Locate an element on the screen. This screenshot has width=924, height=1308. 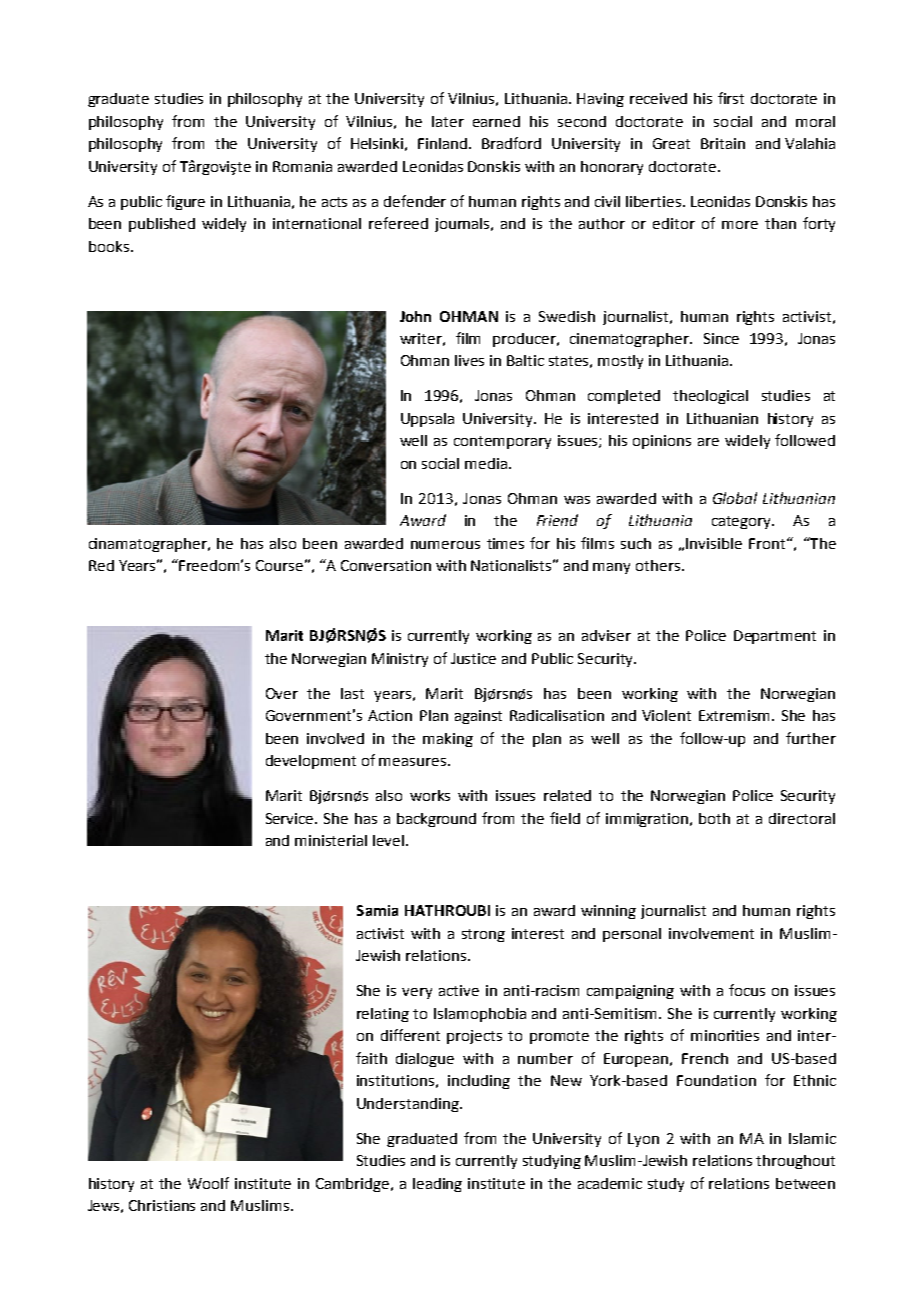
Woolf is located at coordinates (208, 1183).
